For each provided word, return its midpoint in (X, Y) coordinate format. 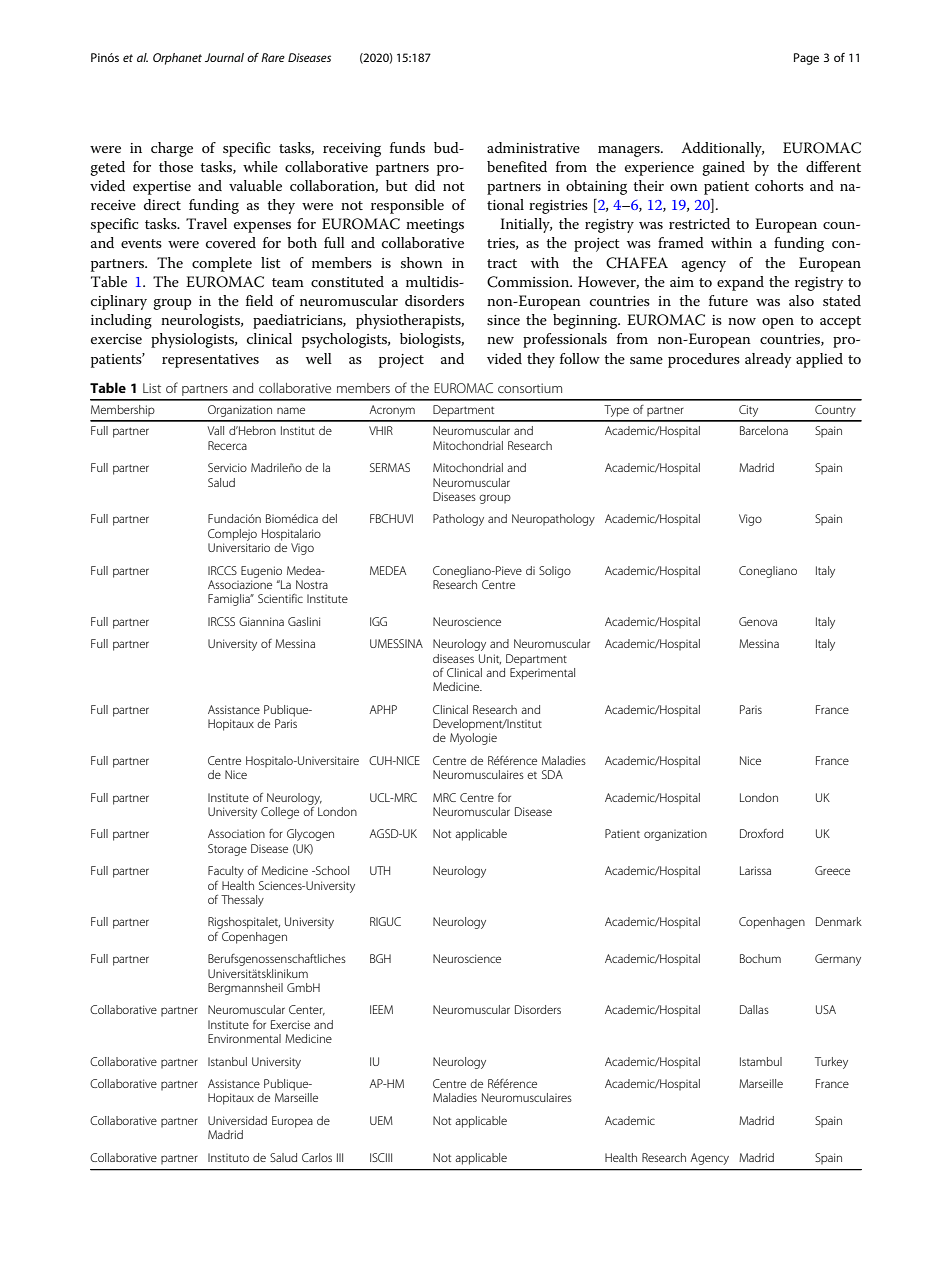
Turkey (831, 1063)
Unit (490, 659)
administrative (533, 147)
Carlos (317, 1157)
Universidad (237, 1120)
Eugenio (261, 572)
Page (806, 59)
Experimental (542, 674)
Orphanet (177, 59)
